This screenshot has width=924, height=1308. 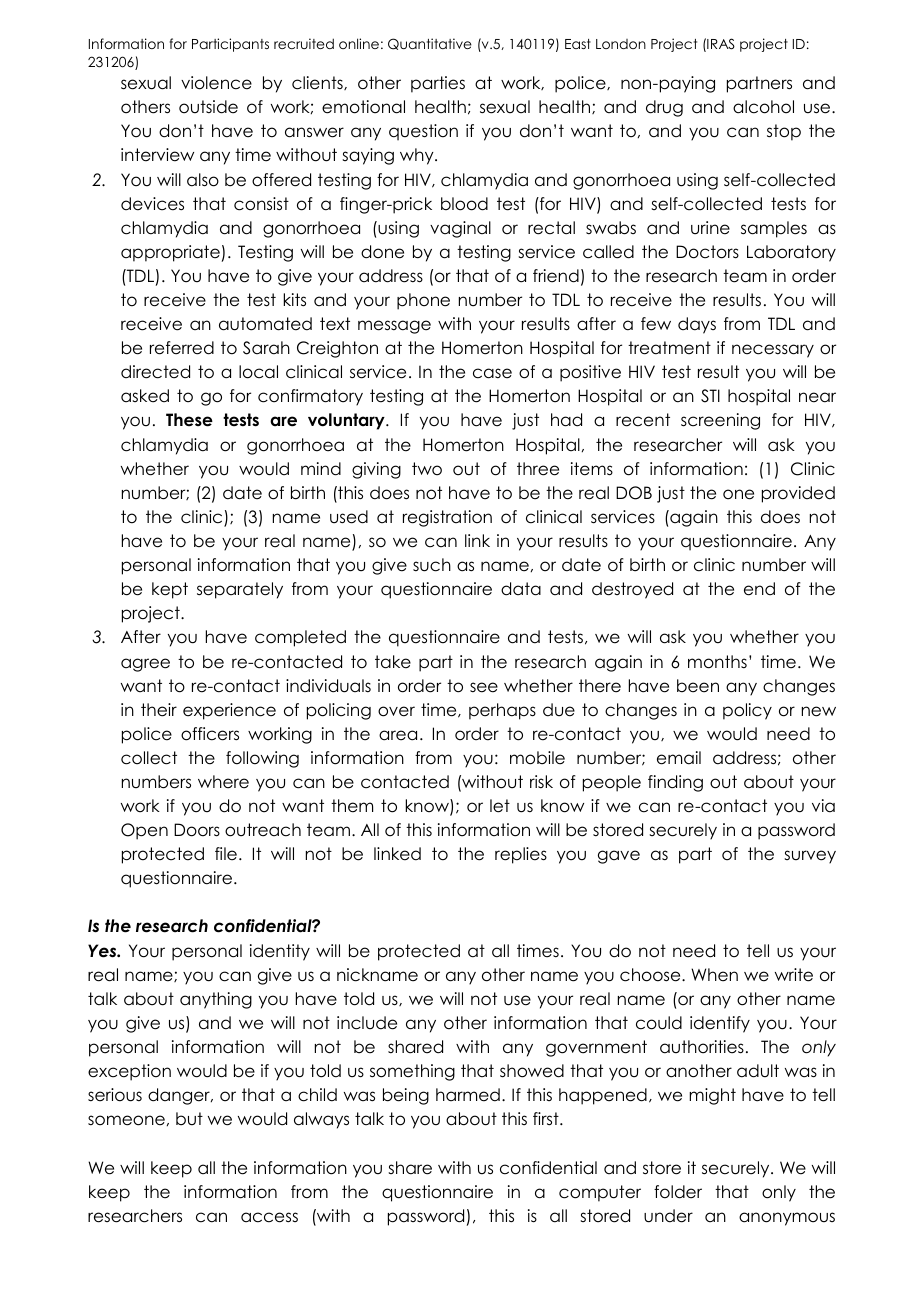 What do you see at coordinates (678, 1192) in the screenshot?
I see `folder` at bounding box center [678, 1192].
